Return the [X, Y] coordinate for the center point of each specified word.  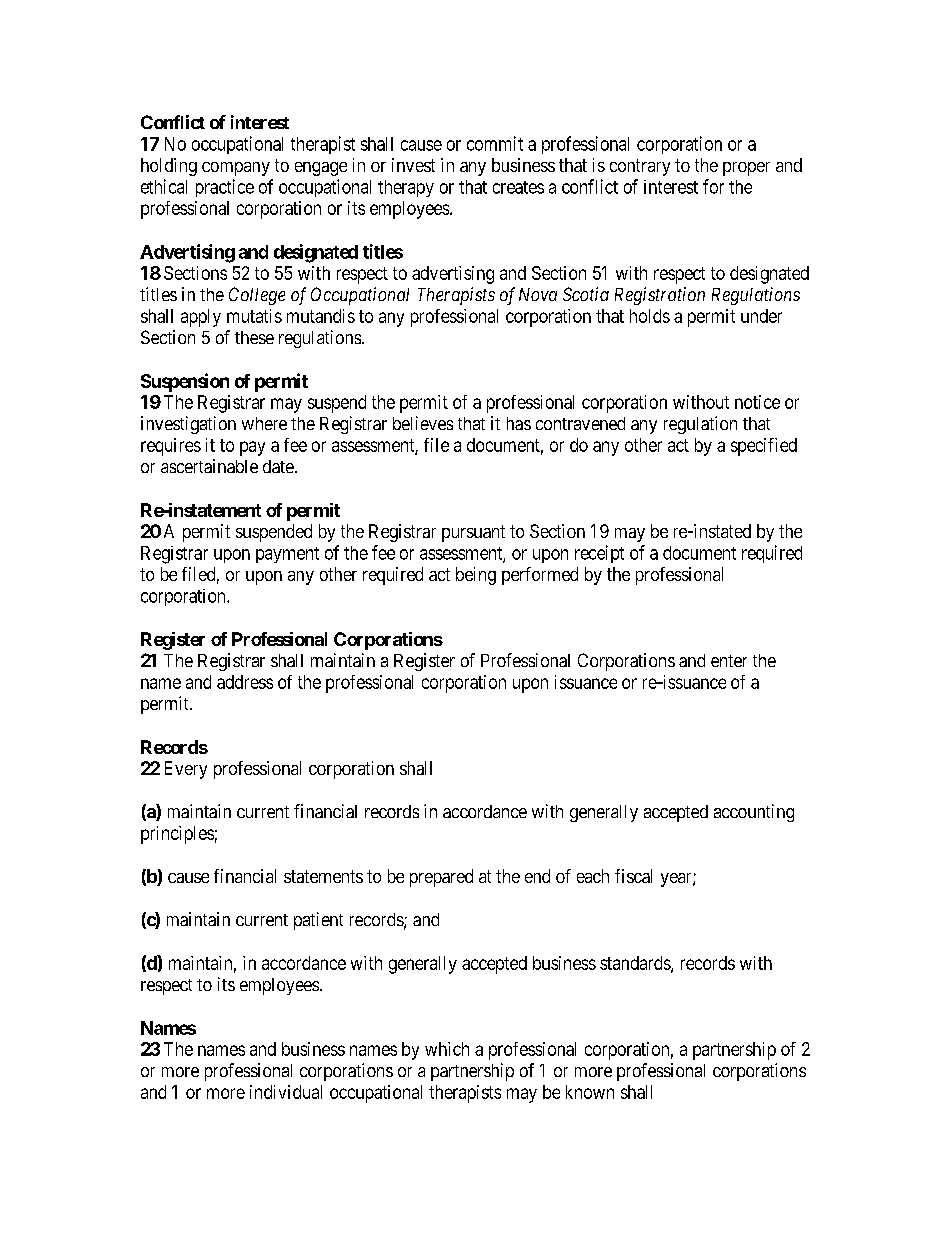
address [245, 682]
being [476, 576]
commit [495, 143]
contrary [640, 167]
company [236, 169]
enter [729, 661]
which [447, 1049]
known [590, 1092]
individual [286, 1092]
